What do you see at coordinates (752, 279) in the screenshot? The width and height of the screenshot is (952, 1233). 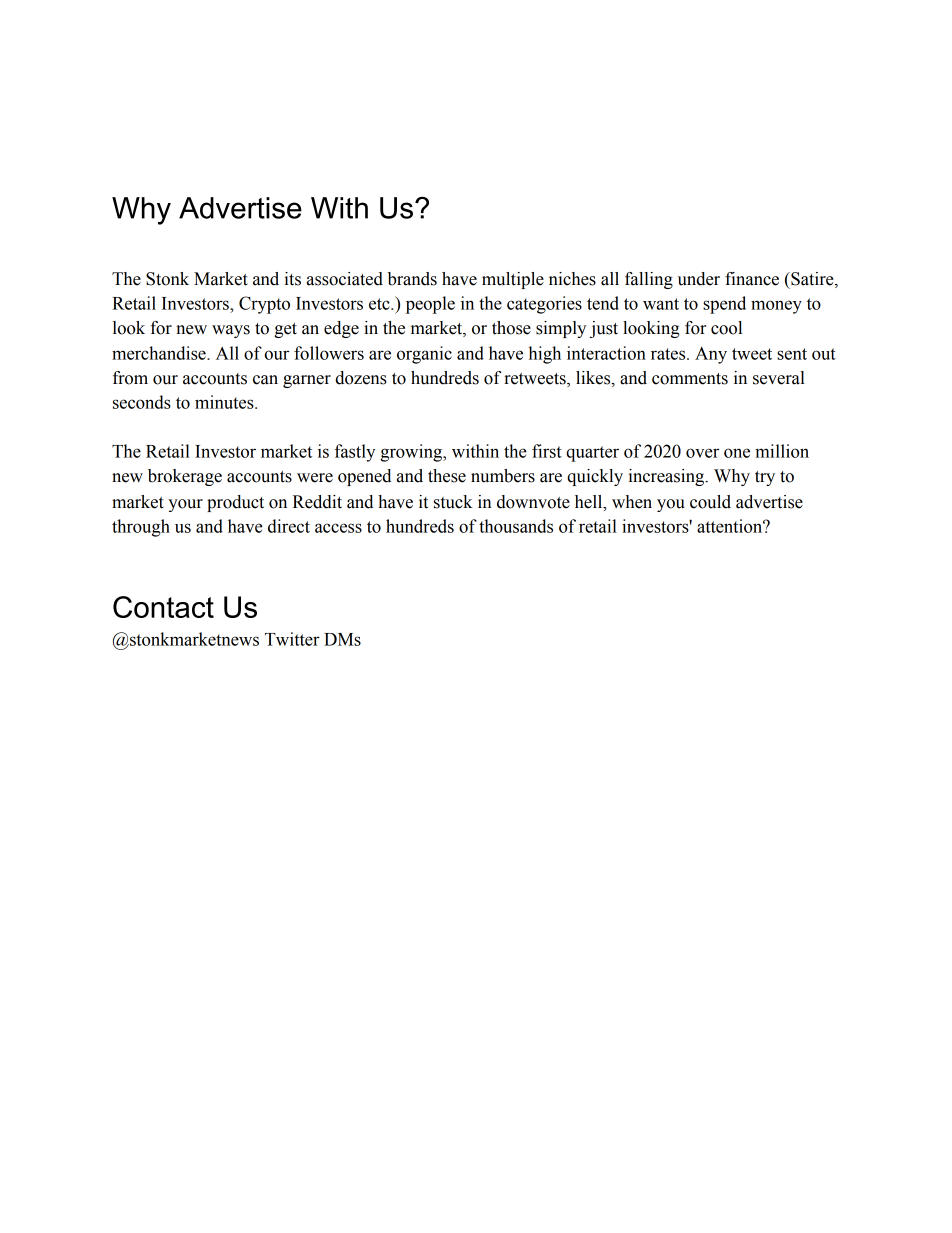 I see `finance` at bounding box center [752, 279].
